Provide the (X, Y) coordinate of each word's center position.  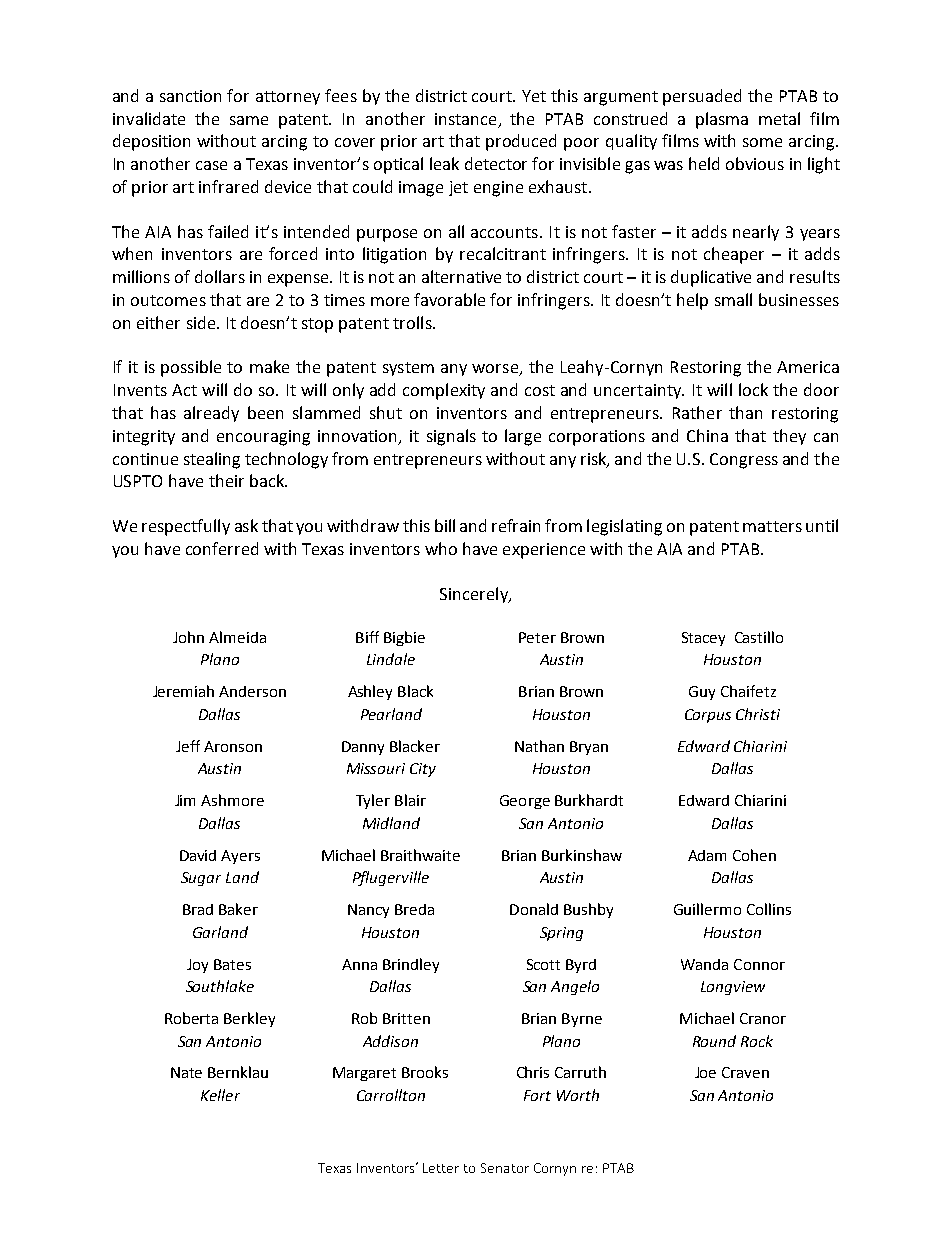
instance (465, 119)
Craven (745, 1072)
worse (496, 370)
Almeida (237, 637)
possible (191, 368)
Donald (534, 909)
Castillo (759, 637)
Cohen (754, 855)
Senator (505, 1168)
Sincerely (475, 595)
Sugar (201, 879)
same (249, 120)
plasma (722, 120)
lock (753, 389)
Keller (220, 1095)
